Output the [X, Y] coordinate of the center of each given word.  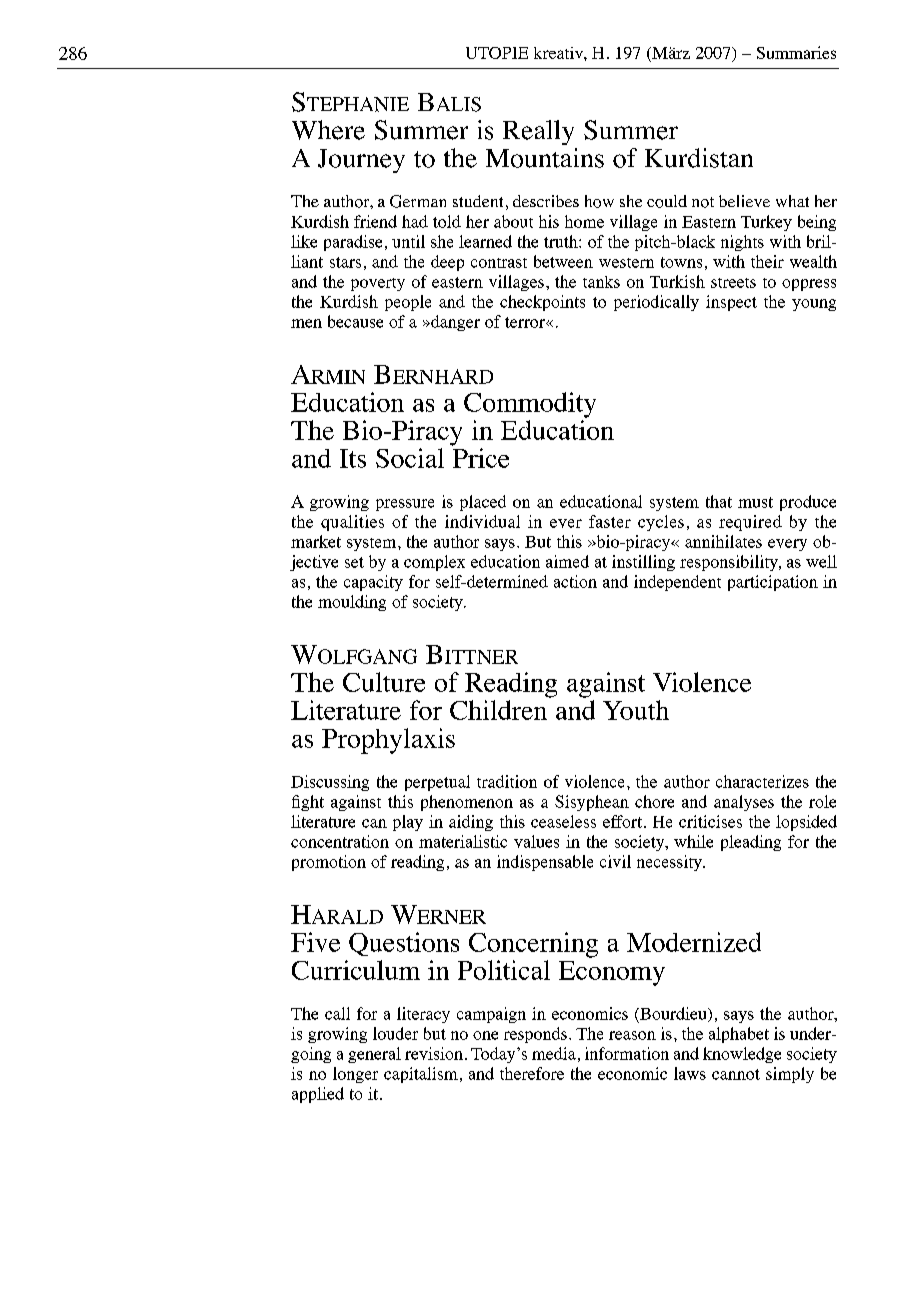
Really [538, 132]
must [755, 502]
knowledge [742, 1055]
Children [498, 710]
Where [328, 130]
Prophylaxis [388, 741]
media [554, 1053]
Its [353, 458]
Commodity [530, 405]
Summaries [796, 52]
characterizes [762, 781]
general [374, 1055]
